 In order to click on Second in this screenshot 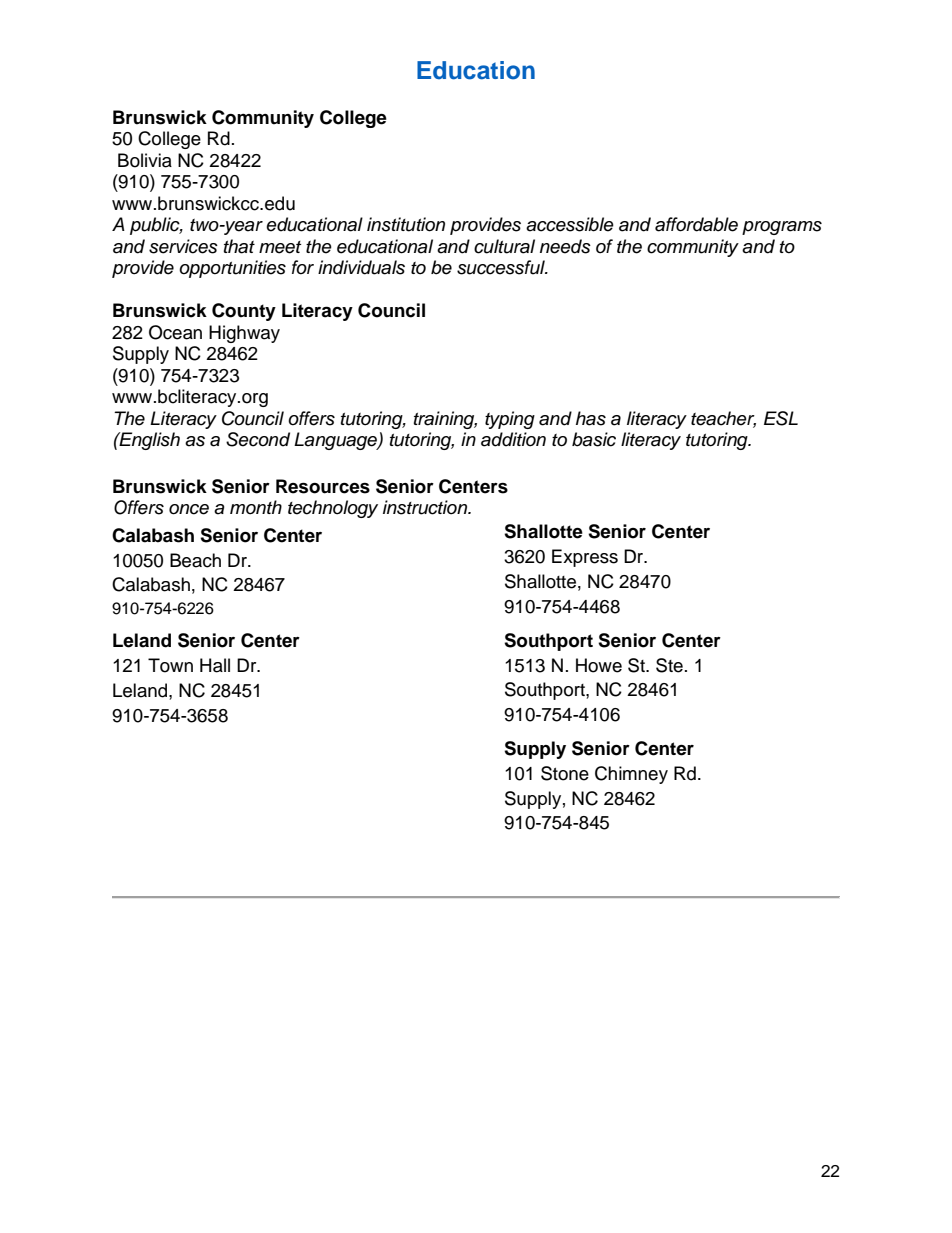, I will do `click(258, 439)`.
